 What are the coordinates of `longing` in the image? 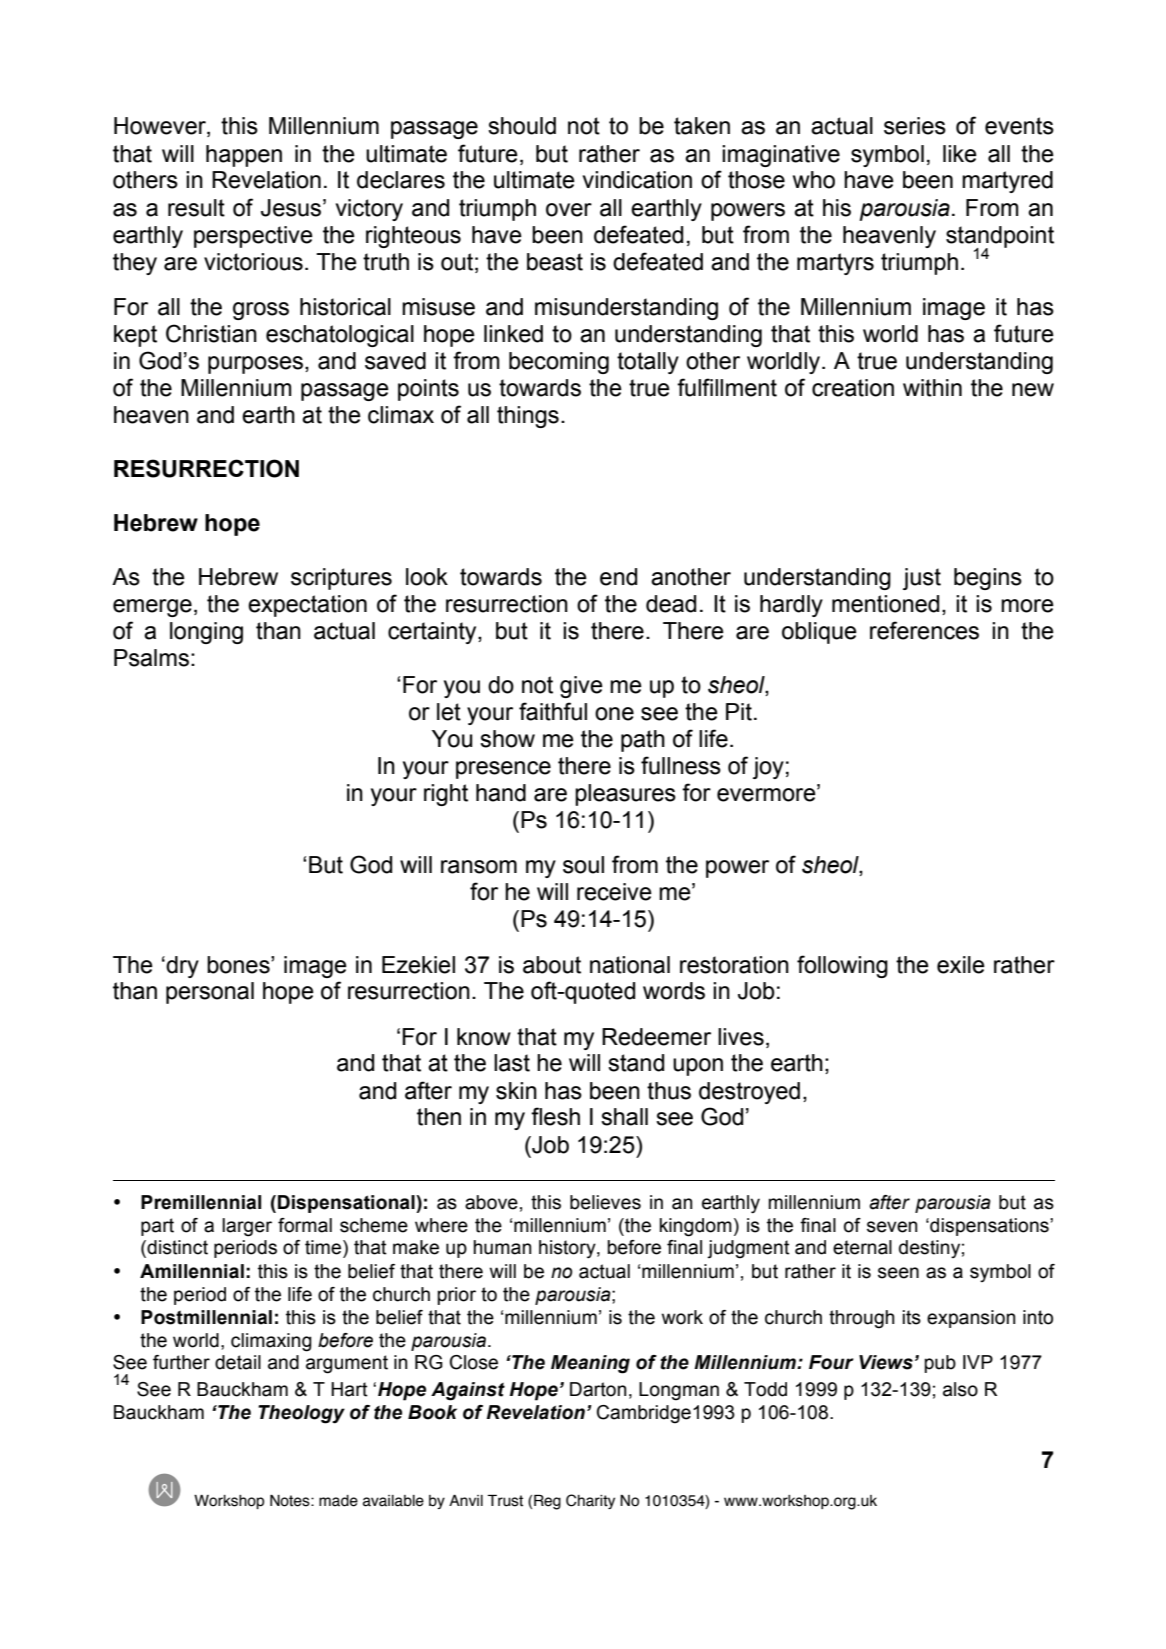 It's located at (206, 633).
